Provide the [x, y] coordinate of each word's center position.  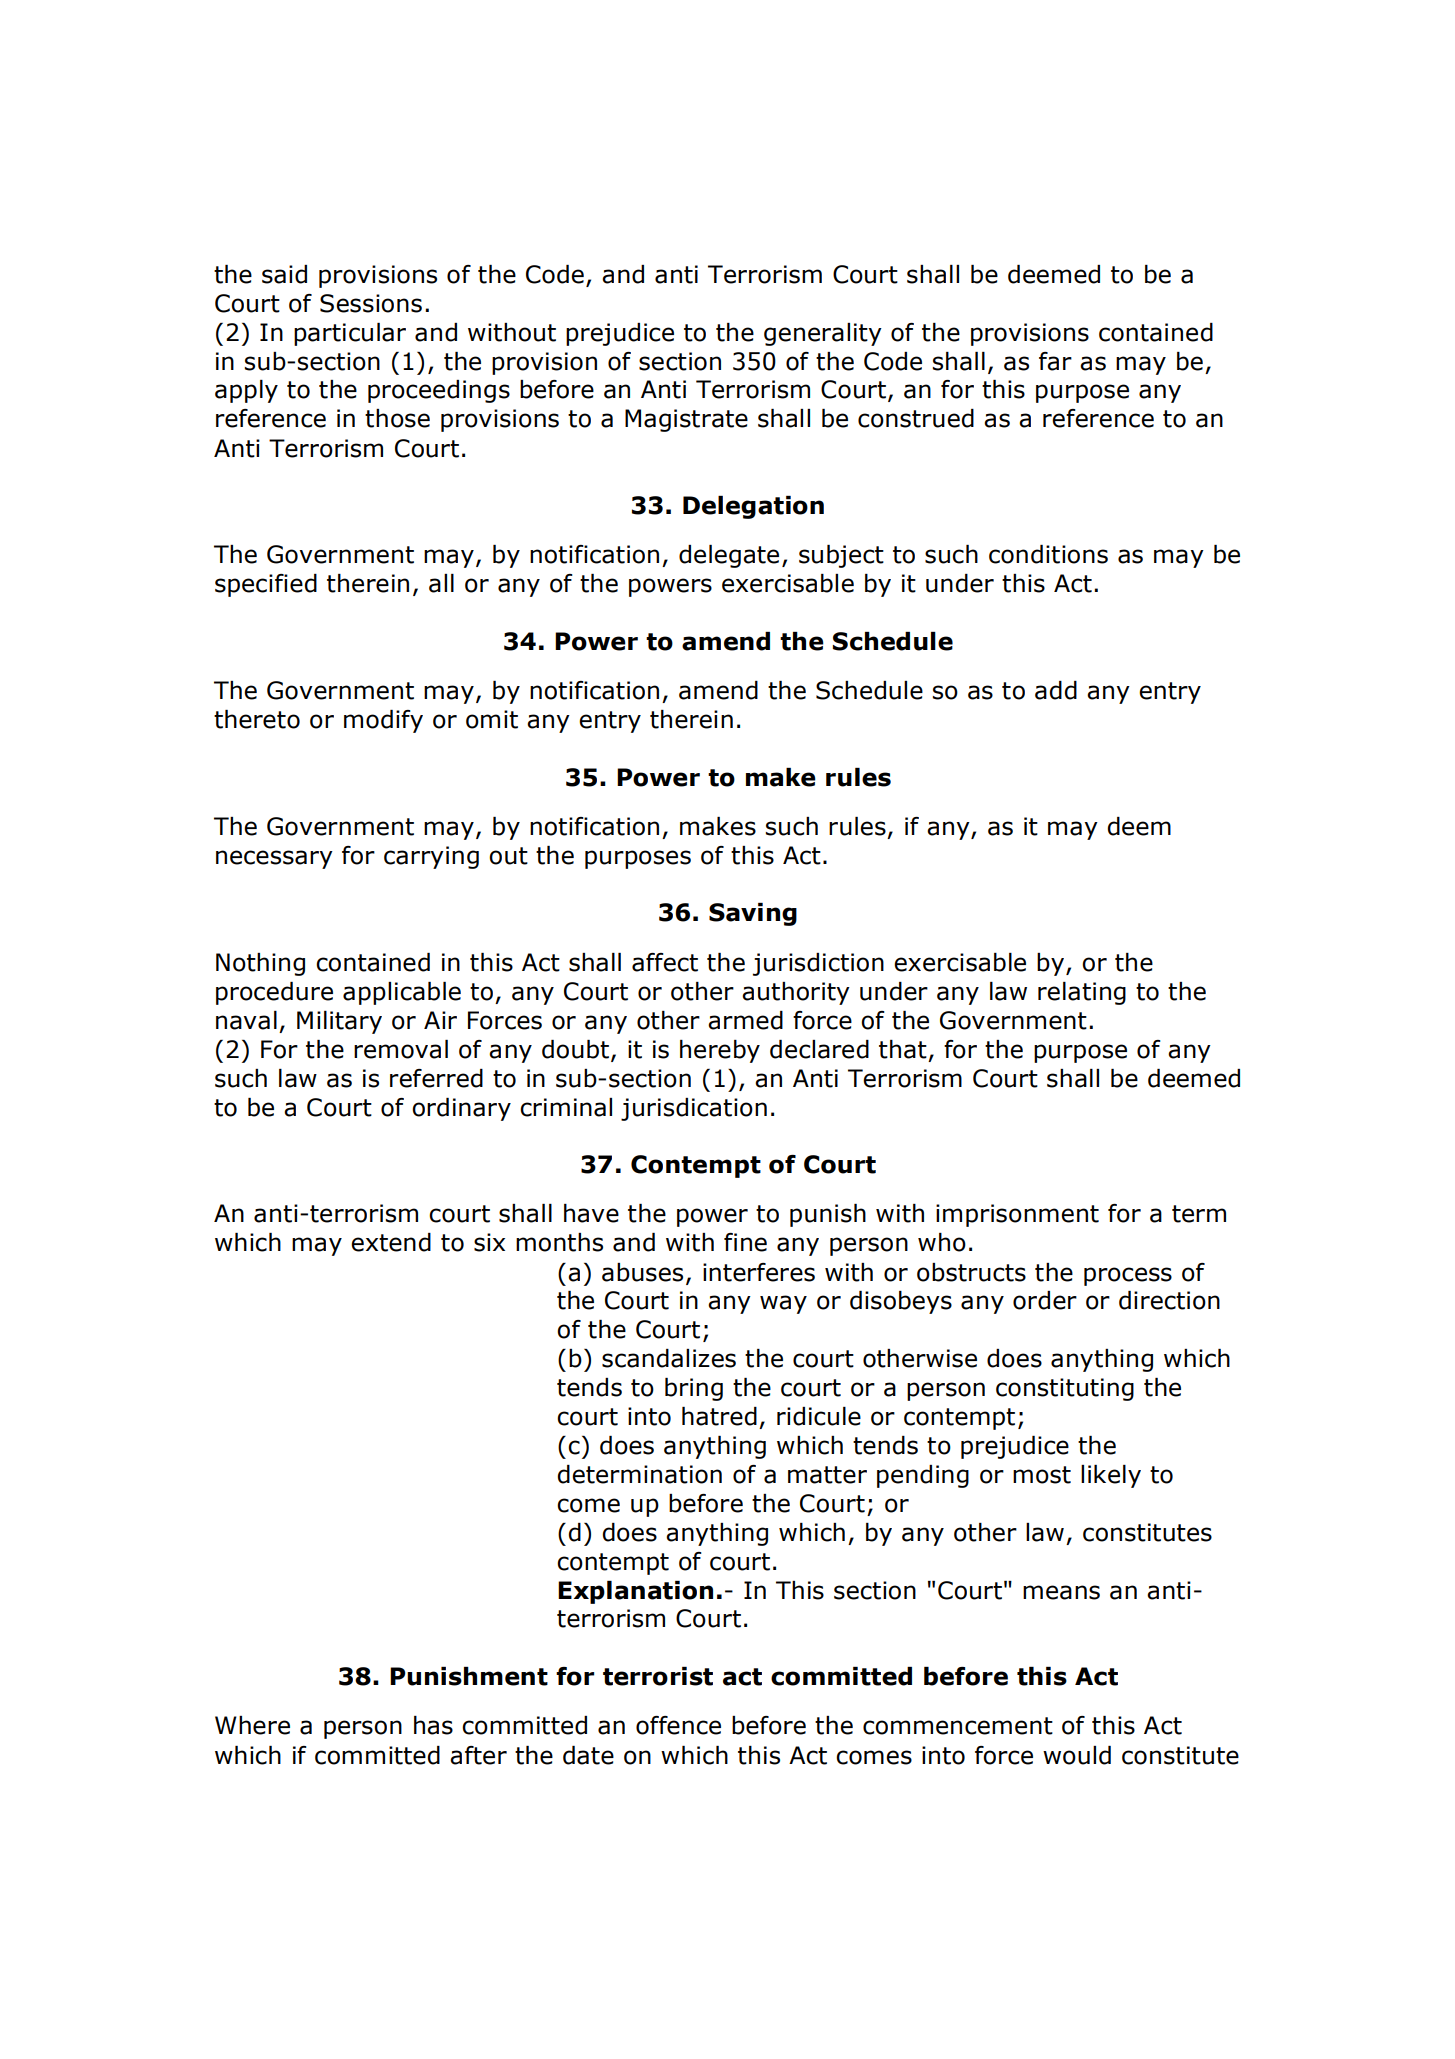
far [1055, 361]
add [1056, 690]
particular [350, 334]
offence [678, 1725]
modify [383, 721]
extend [391, 1242]
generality [823, 334]
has [433, 1725]
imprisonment [1017, 1215]
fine [745, 1242]
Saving [753, 914]
